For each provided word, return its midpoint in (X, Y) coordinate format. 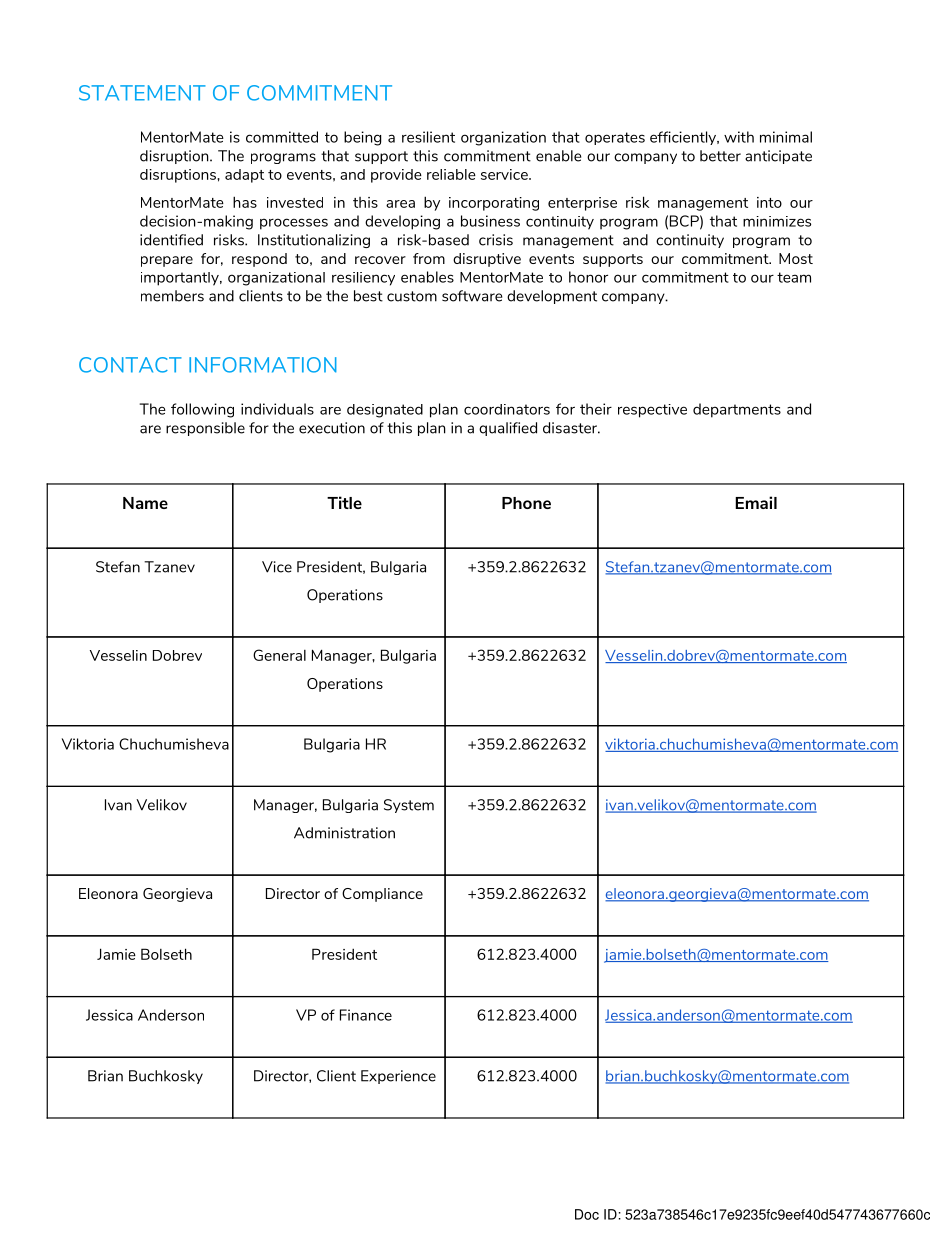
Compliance (382, 895)
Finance (366, 1015)
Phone (526, 503)
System (409, 806)
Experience (398, 1077)
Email (756, 502)
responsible (205, 429)
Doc (587, 1214)
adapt (244, 176)
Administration (344, 833)
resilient (428, 137)
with (739, 137)
